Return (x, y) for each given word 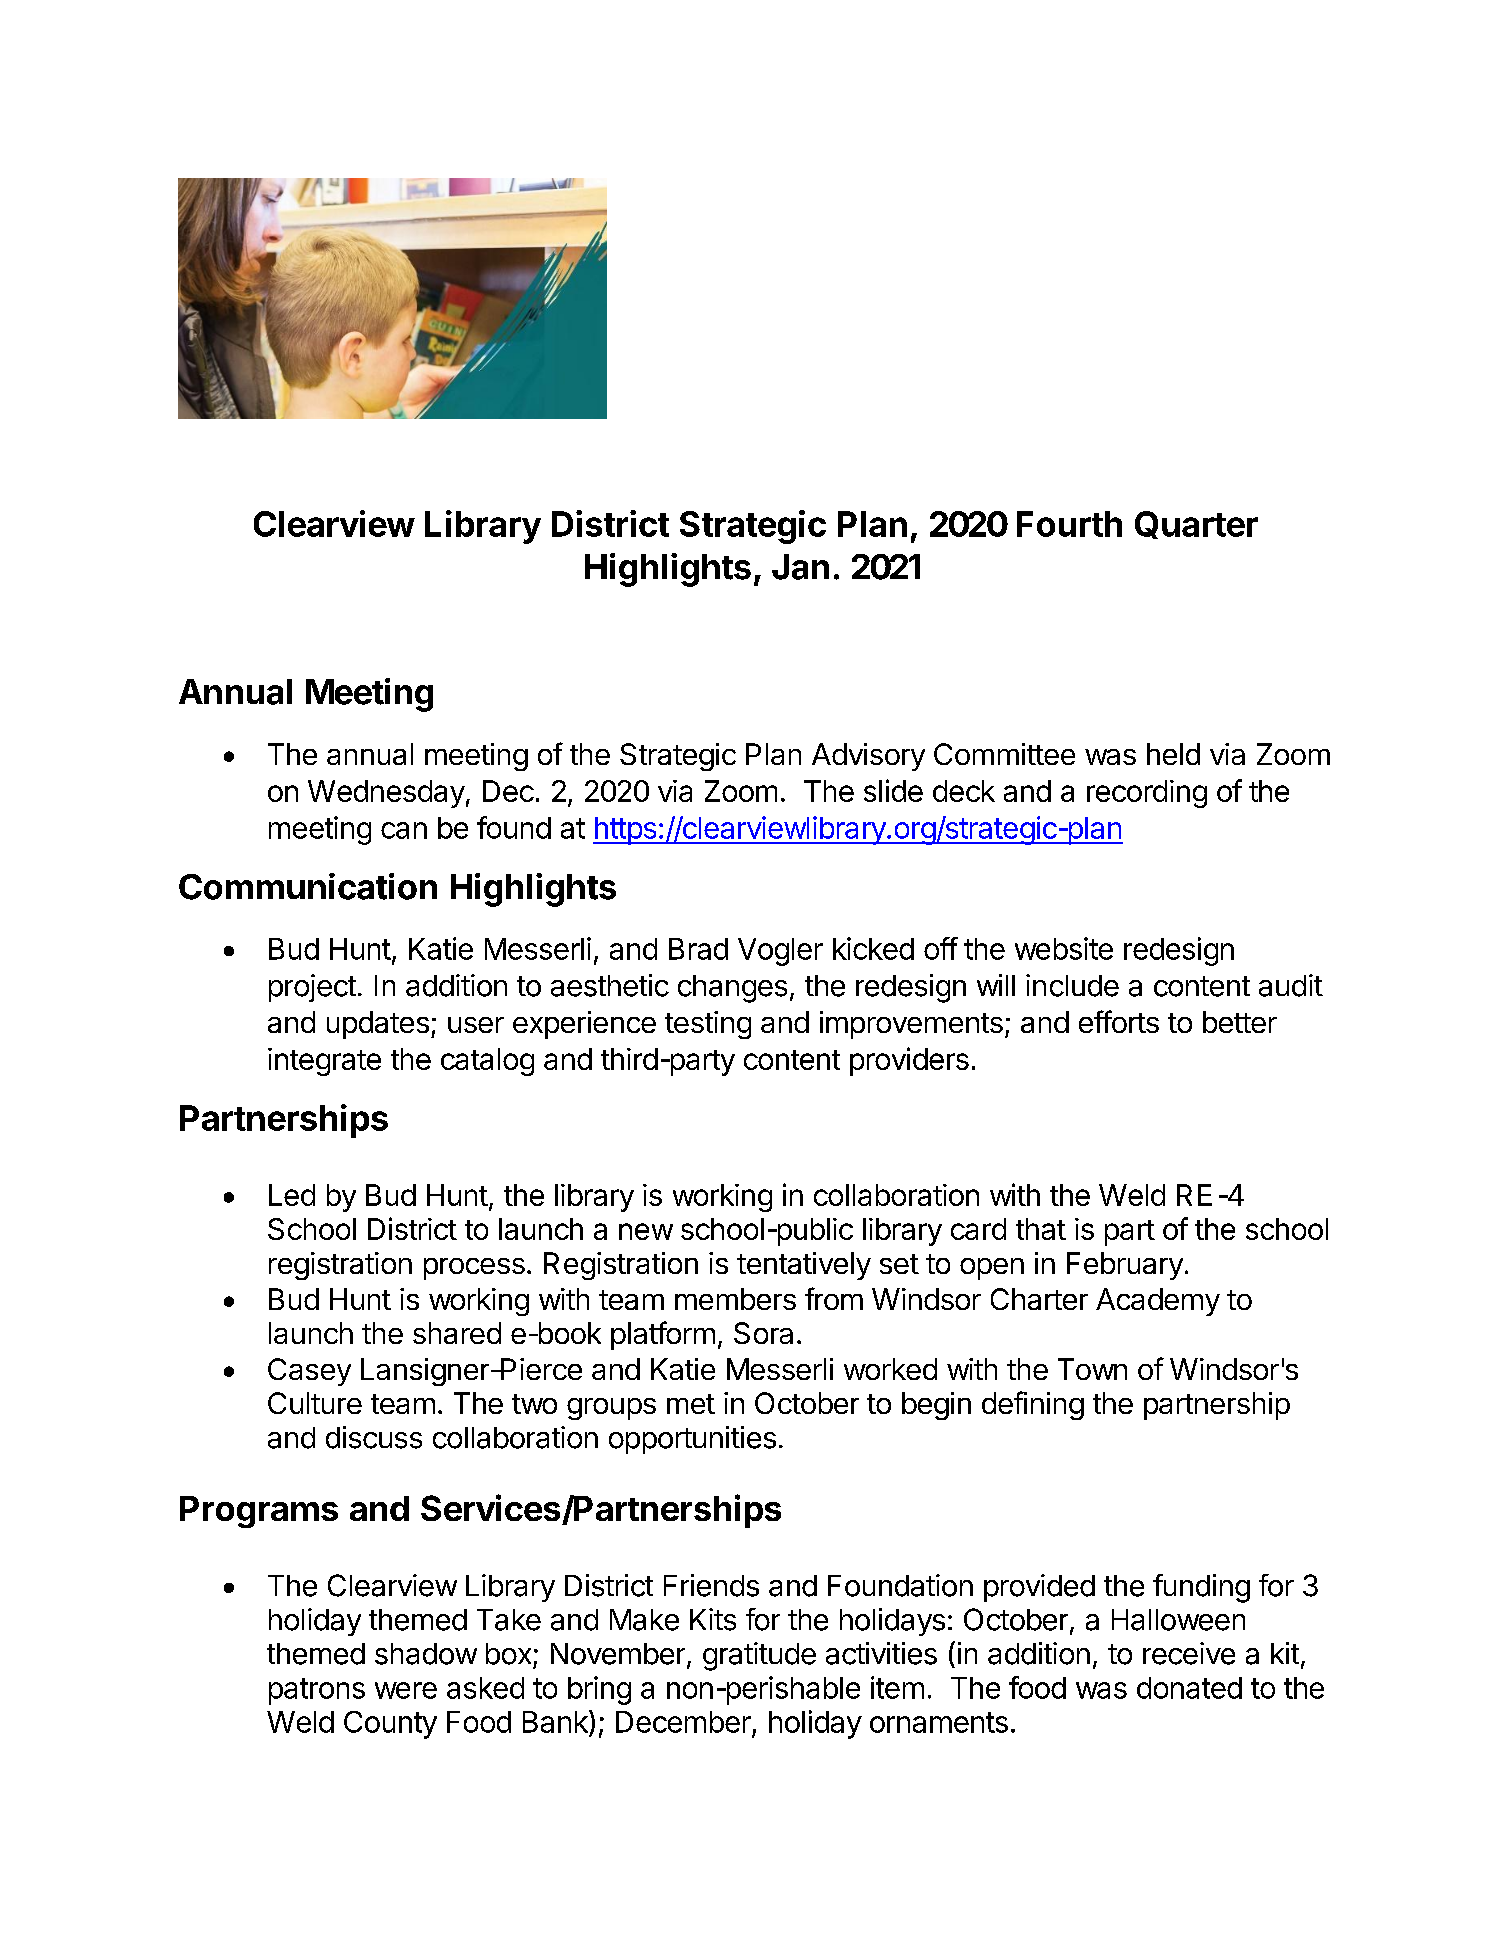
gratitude (759, 1656)
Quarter (1196, 525)
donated (1189, 1688)
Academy (1158, 1302)
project (312, 988)
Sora (763, 1333)
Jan (800, 567)
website (1064, 948)
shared (457, 1333)
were (406, 1690)
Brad (698, 949)
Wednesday (386, 794)
